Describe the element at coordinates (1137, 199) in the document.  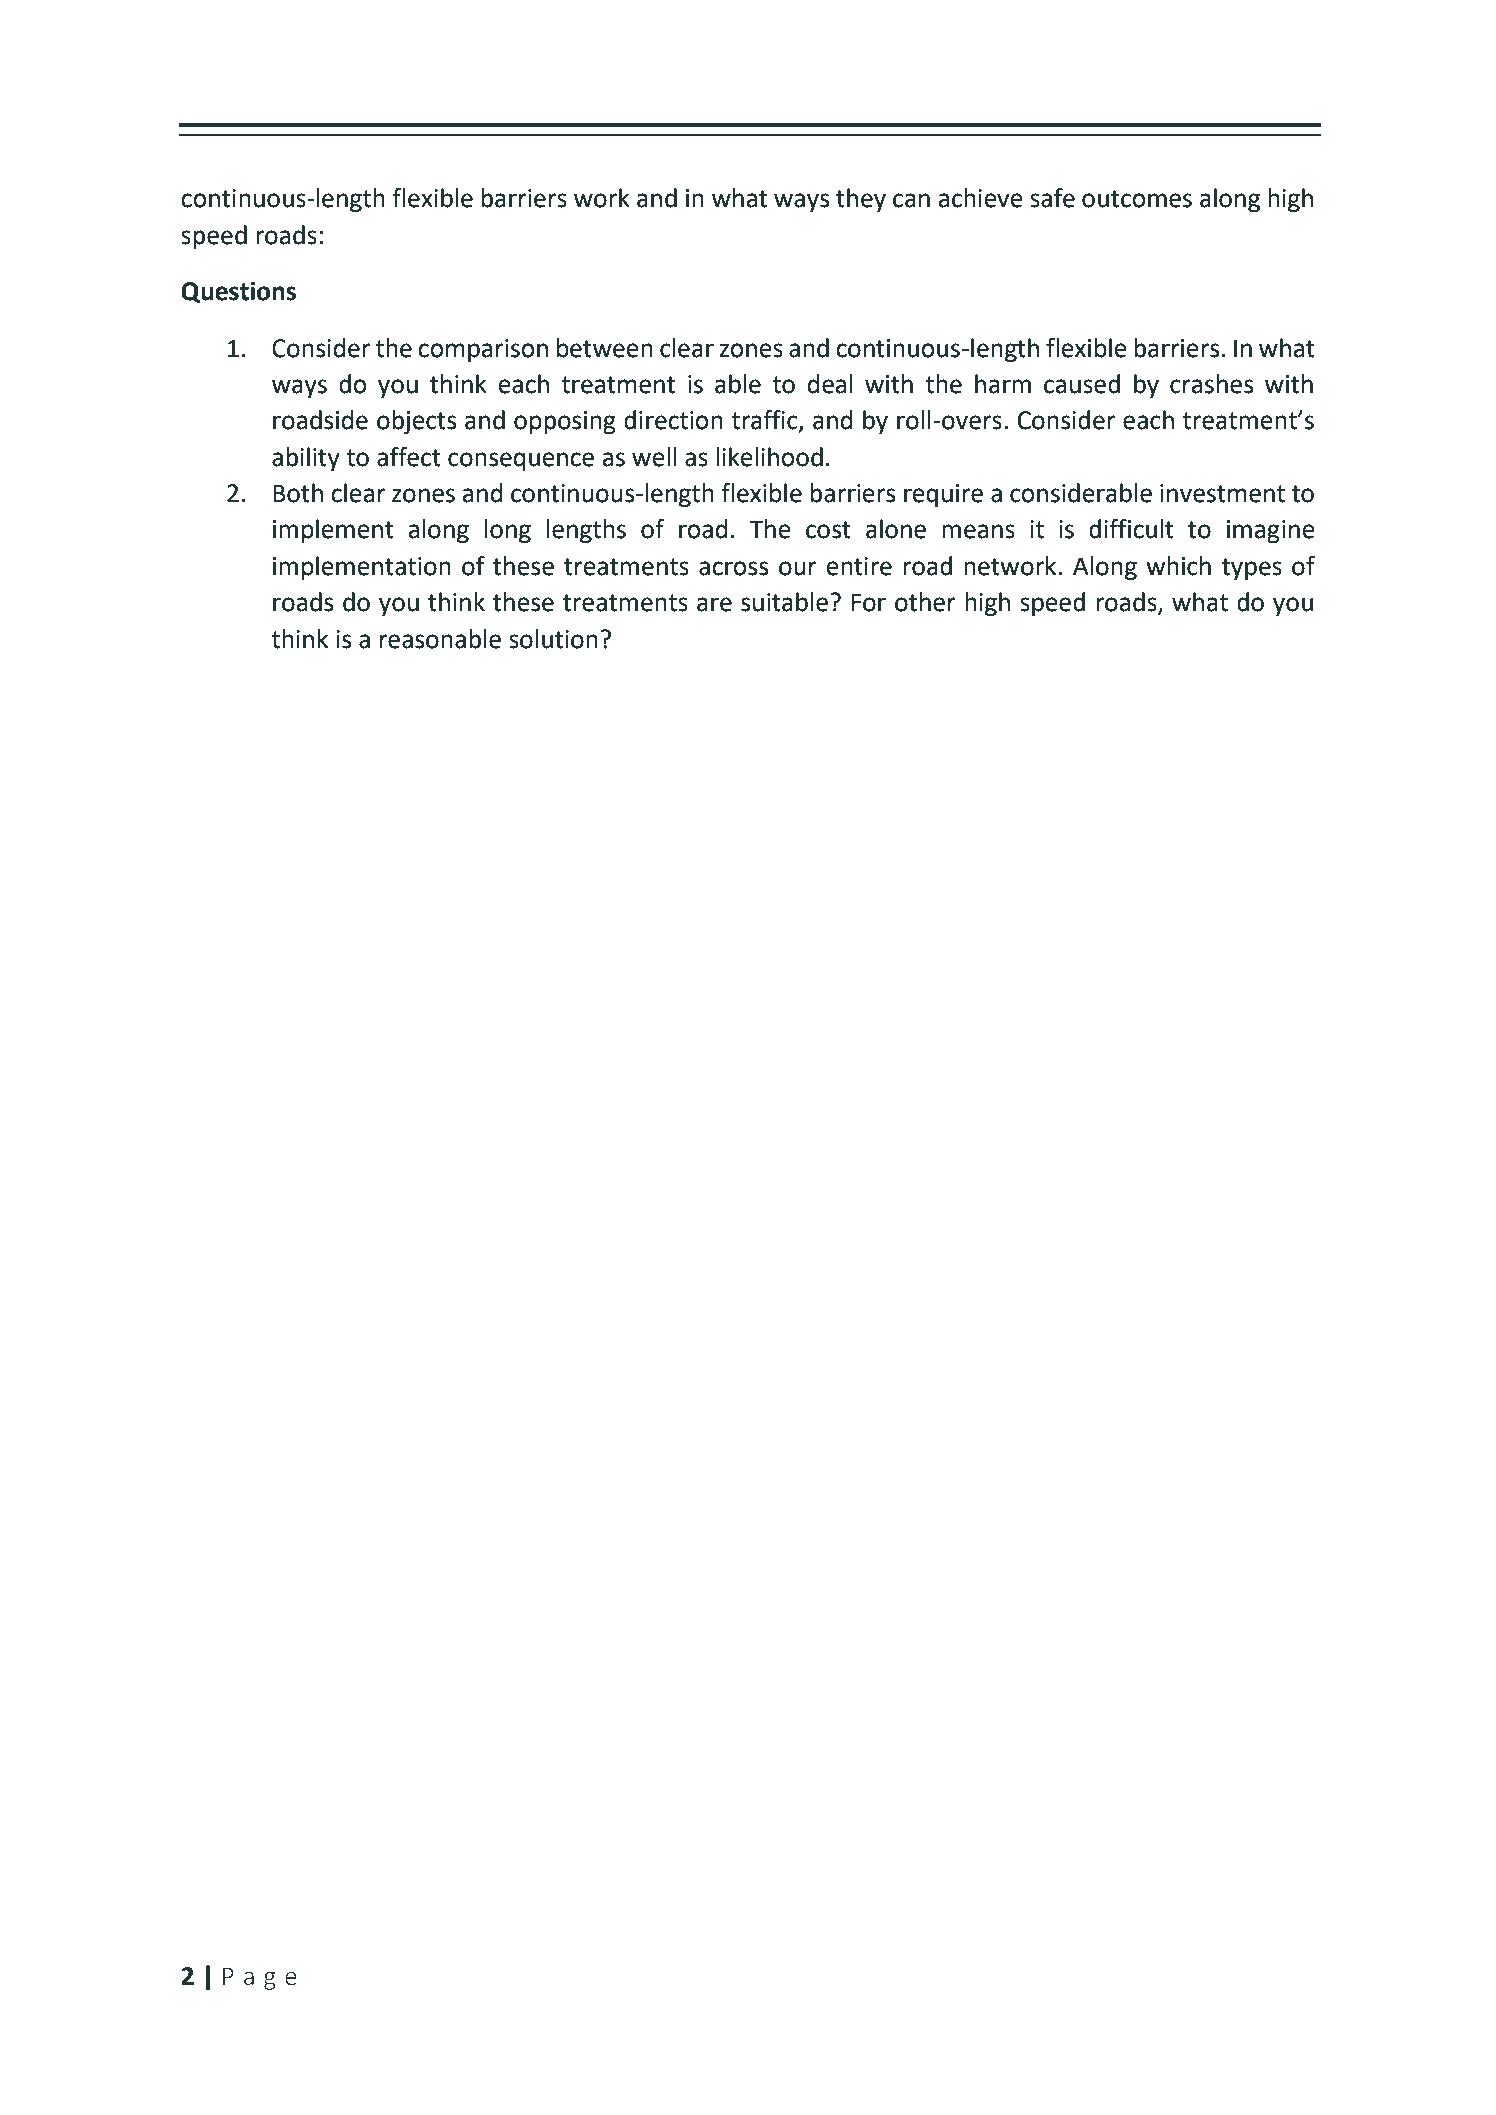
I see `outcomes` at that location.
